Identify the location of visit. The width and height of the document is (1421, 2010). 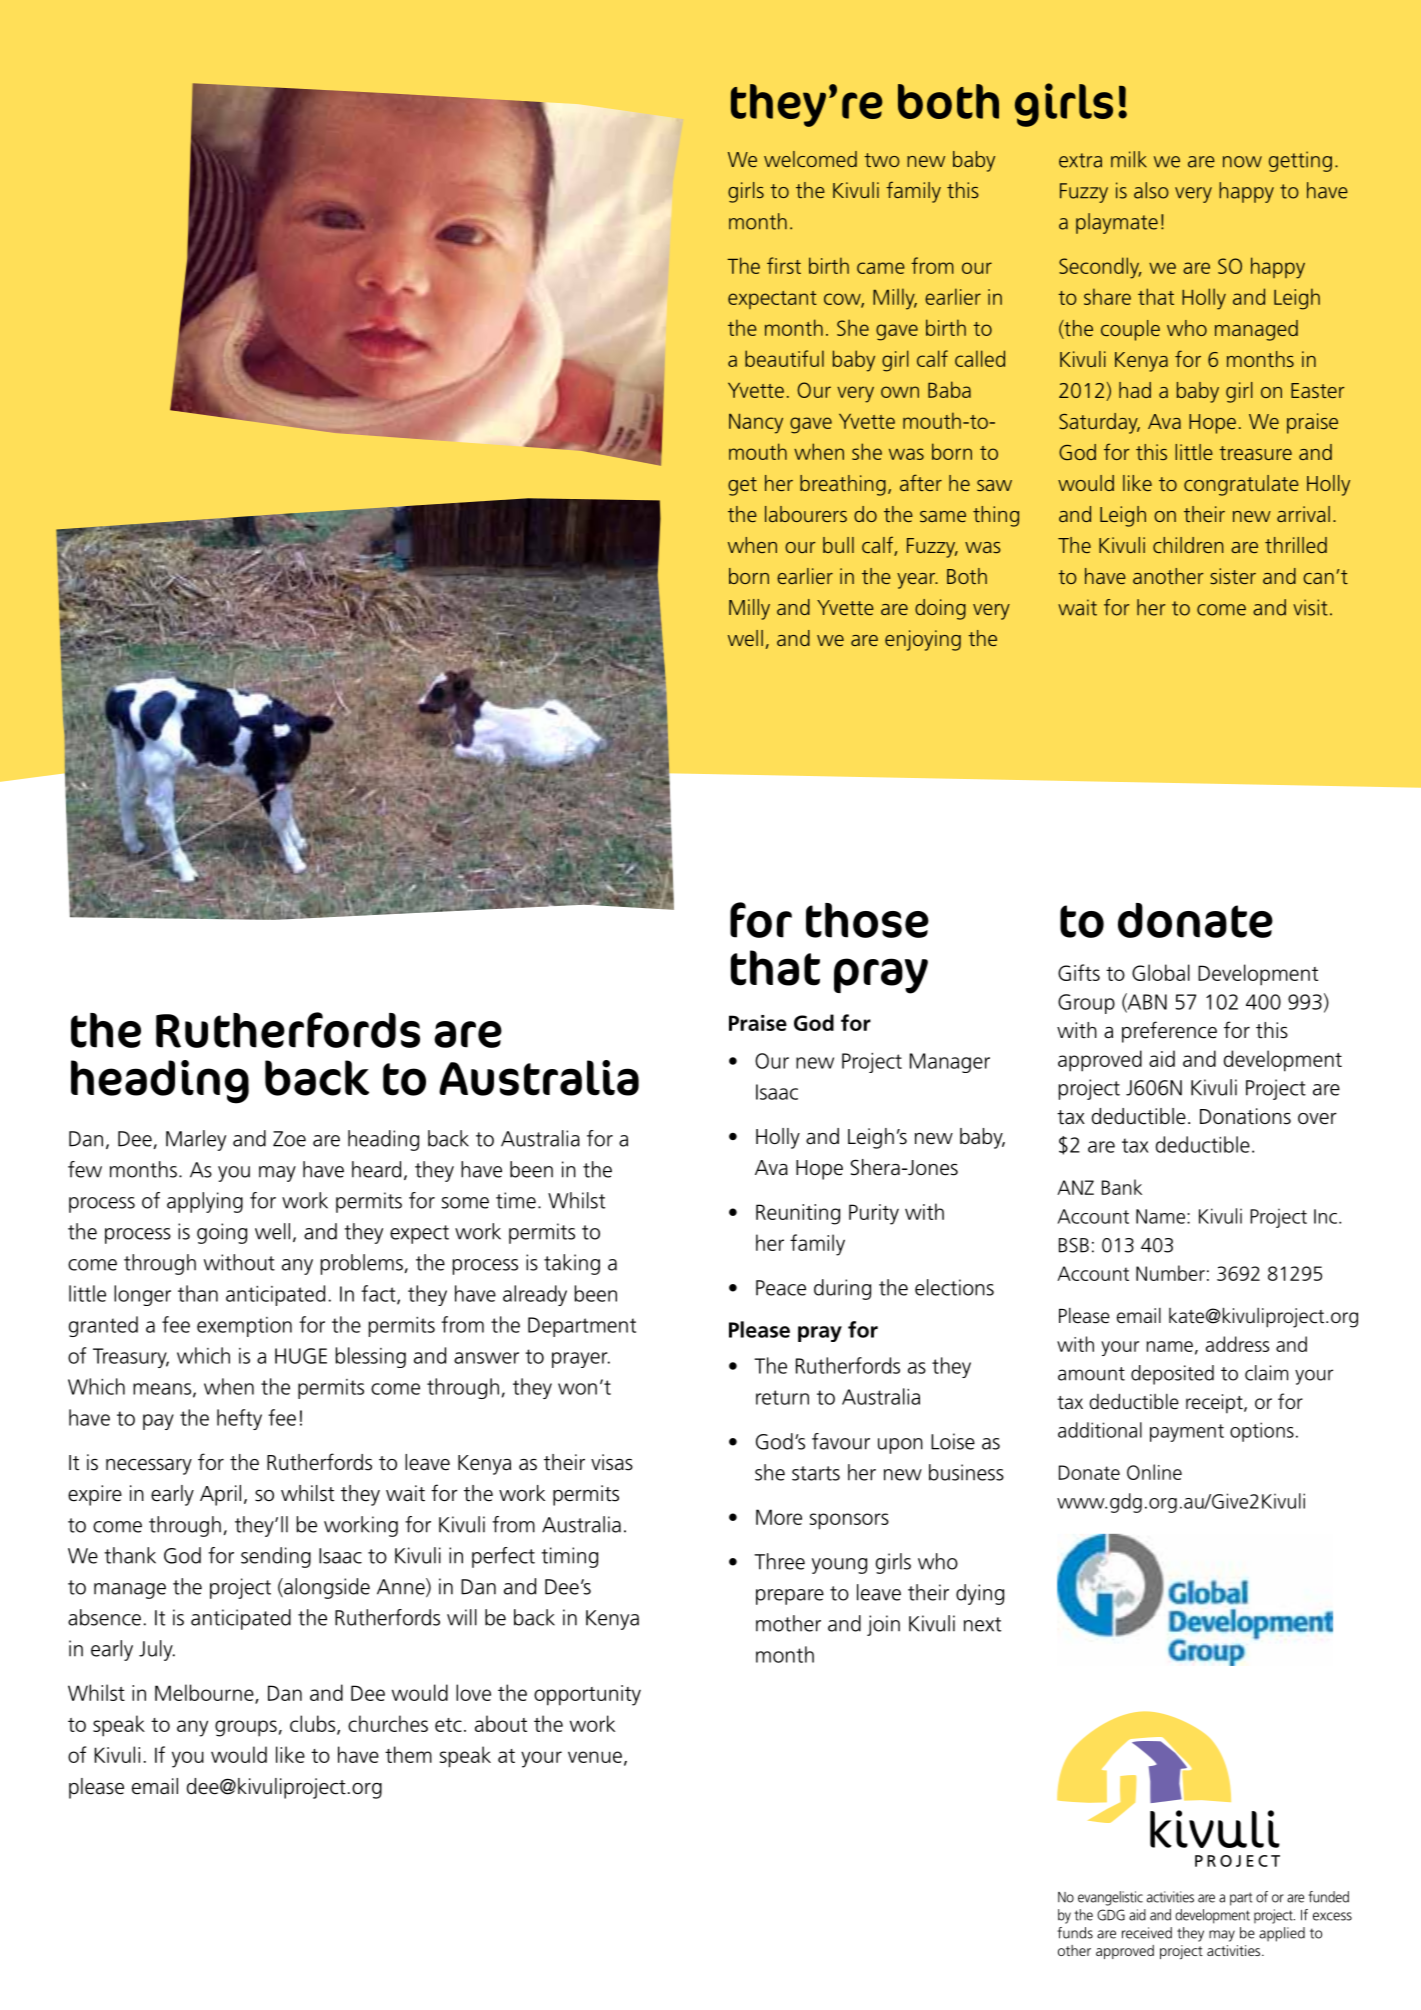
(1310, 607).
